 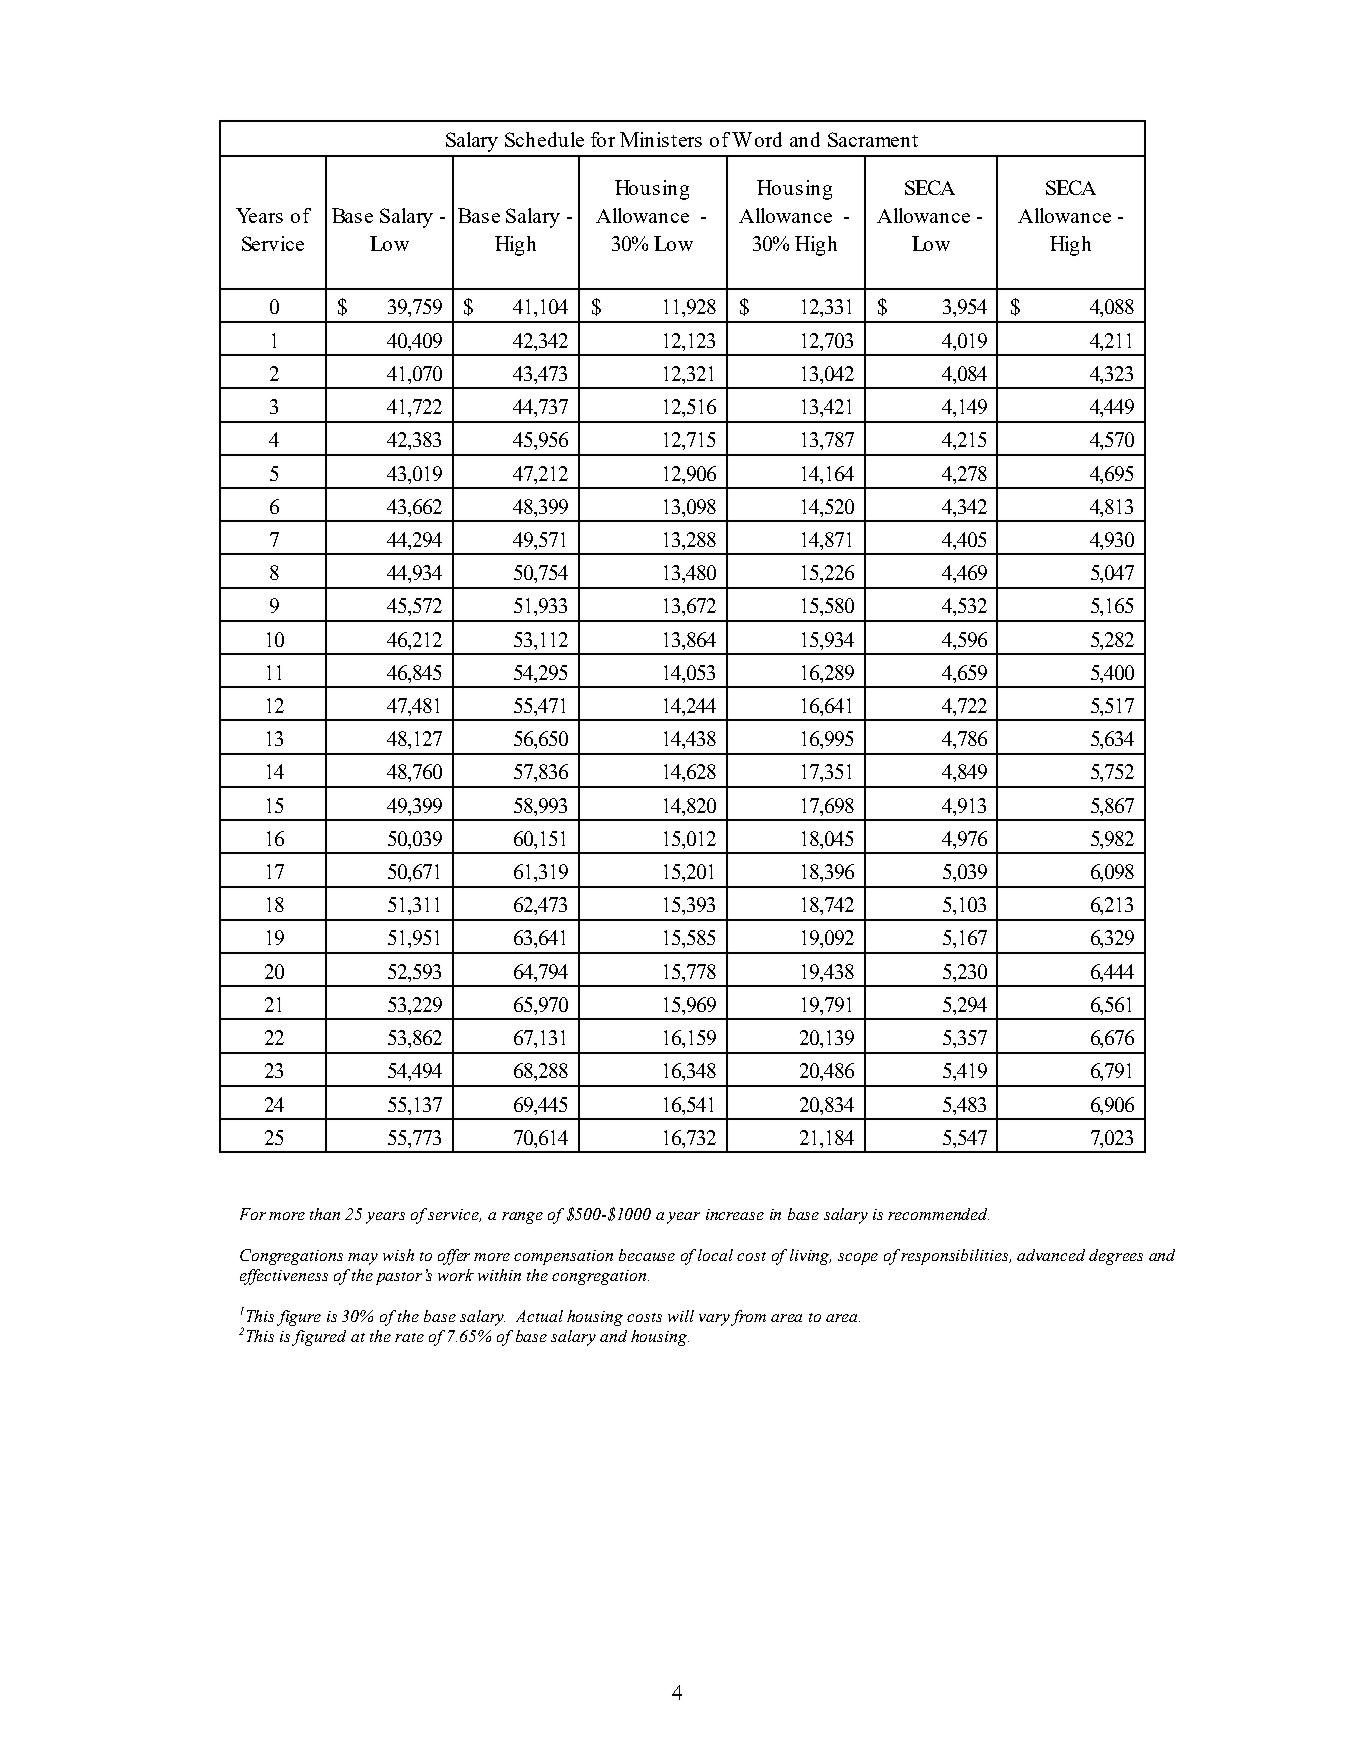 I want to click on responsibilities, so click(x=956, y=1257).
